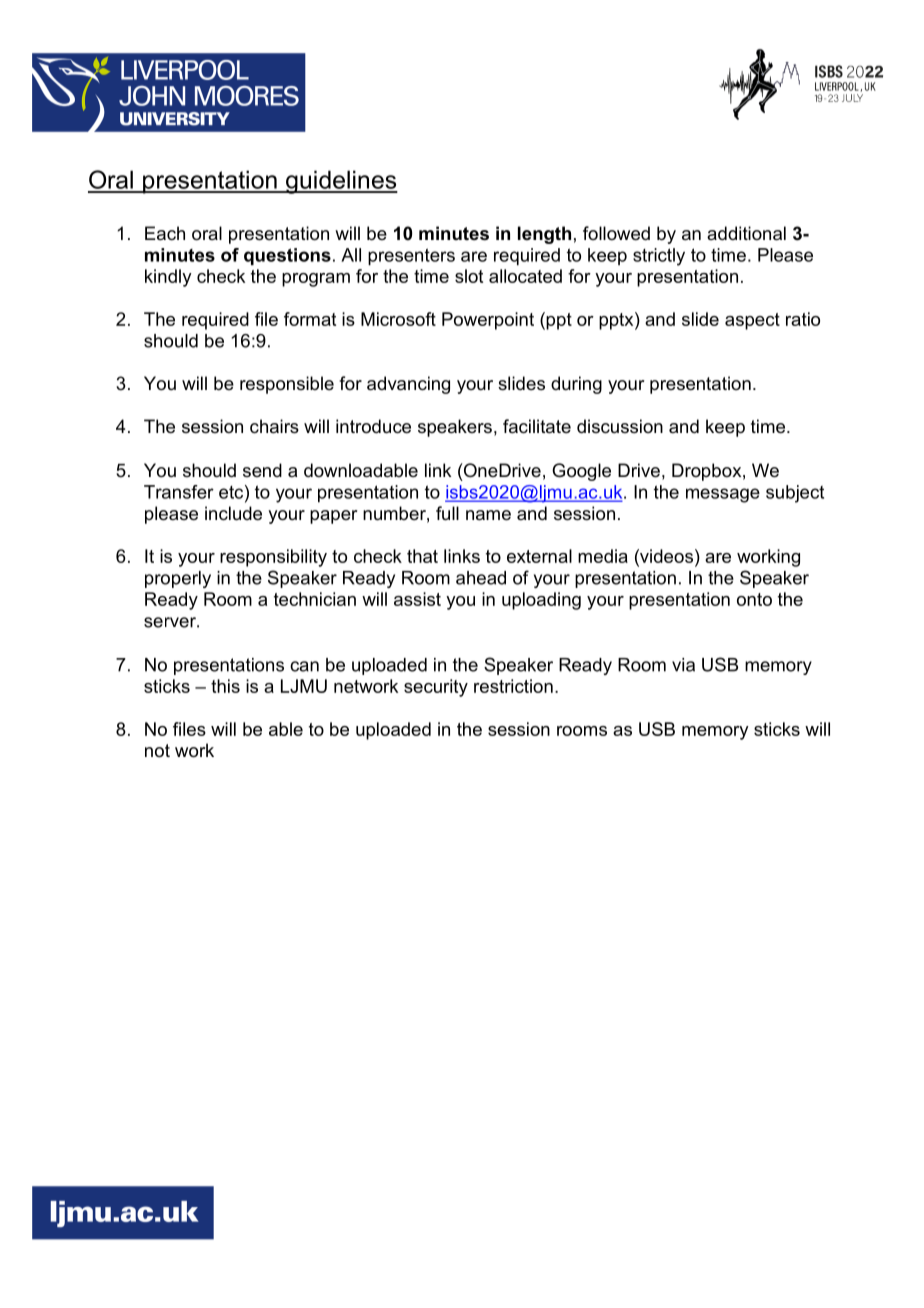 The image size is (924, 1308). I want to click on Google, so click(581, 472).
